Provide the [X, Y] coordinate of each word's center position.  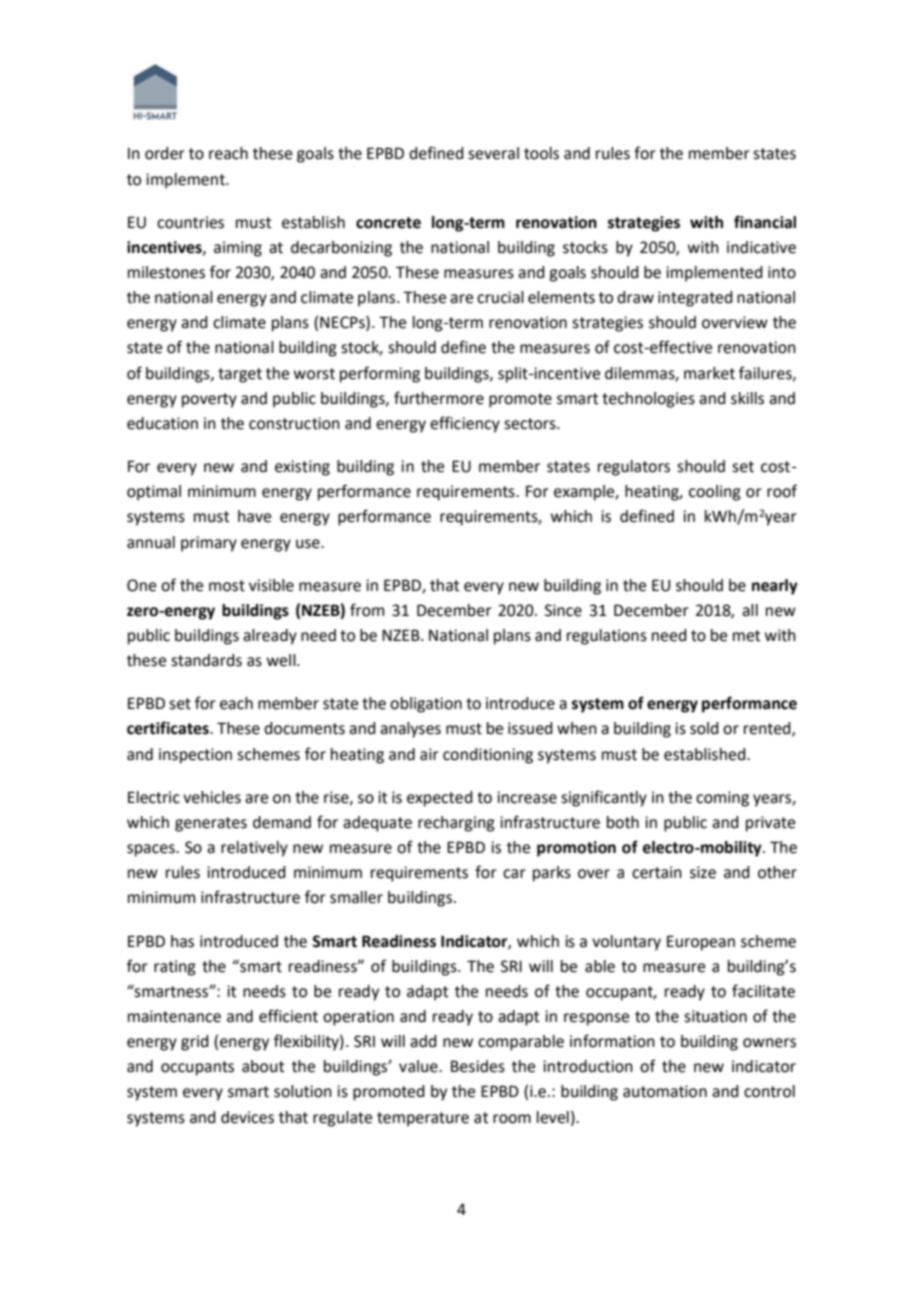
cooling [715, 493]
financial [765, 222]
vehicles [212, 797]
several [493, 153]
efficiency [465, 424]
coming [722, 799]
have [254, 516]
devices [247, 1117]
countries [190, 222]
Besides [478, 1066]
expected [440, 799]
